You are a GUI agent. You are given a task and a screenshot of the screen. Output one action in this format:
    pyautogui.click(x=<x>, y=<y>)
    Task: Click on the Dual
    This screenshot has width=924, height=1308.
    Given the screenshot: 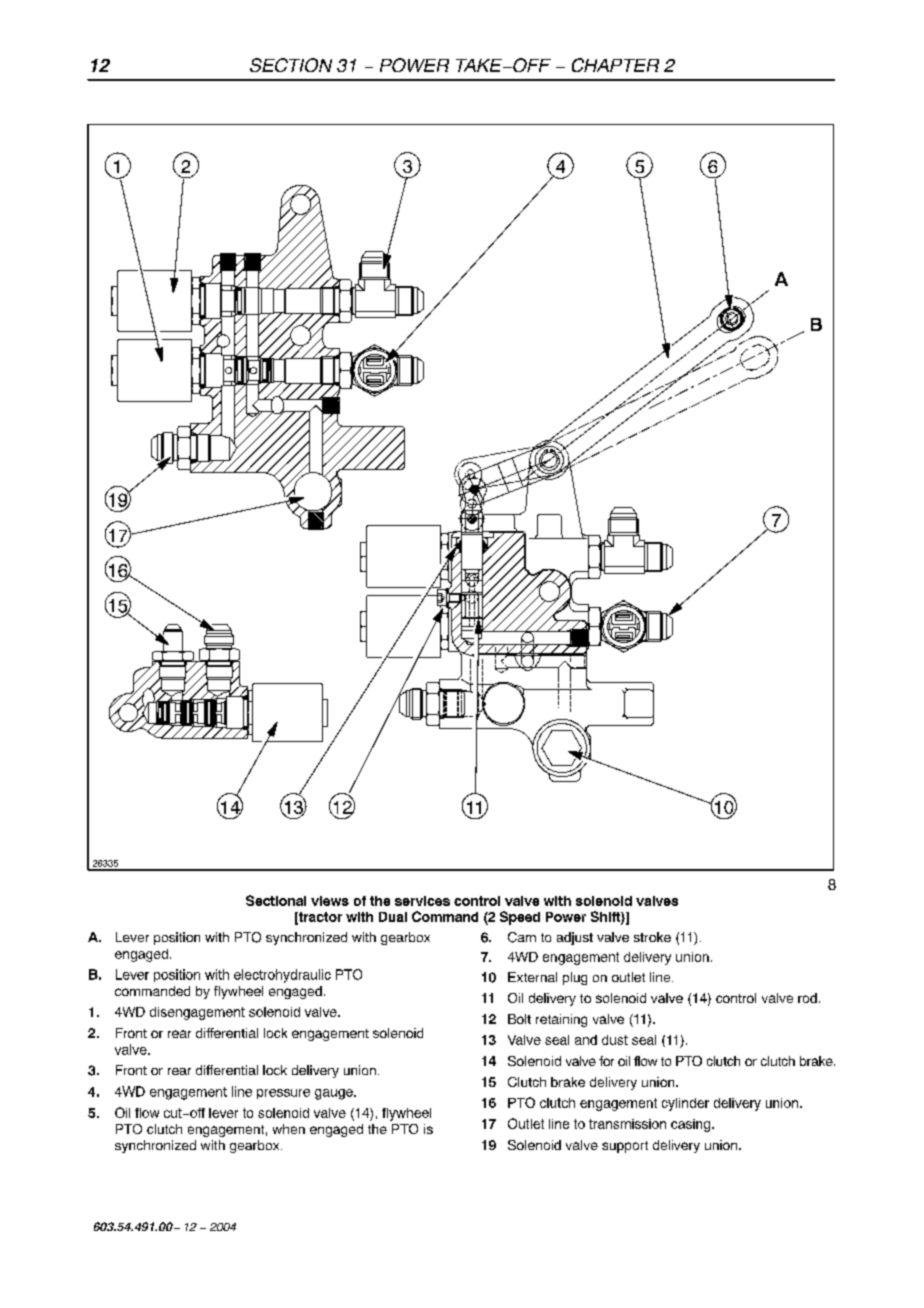 What is the action you would take?
    pyautogui.click(x=393, y=917)
